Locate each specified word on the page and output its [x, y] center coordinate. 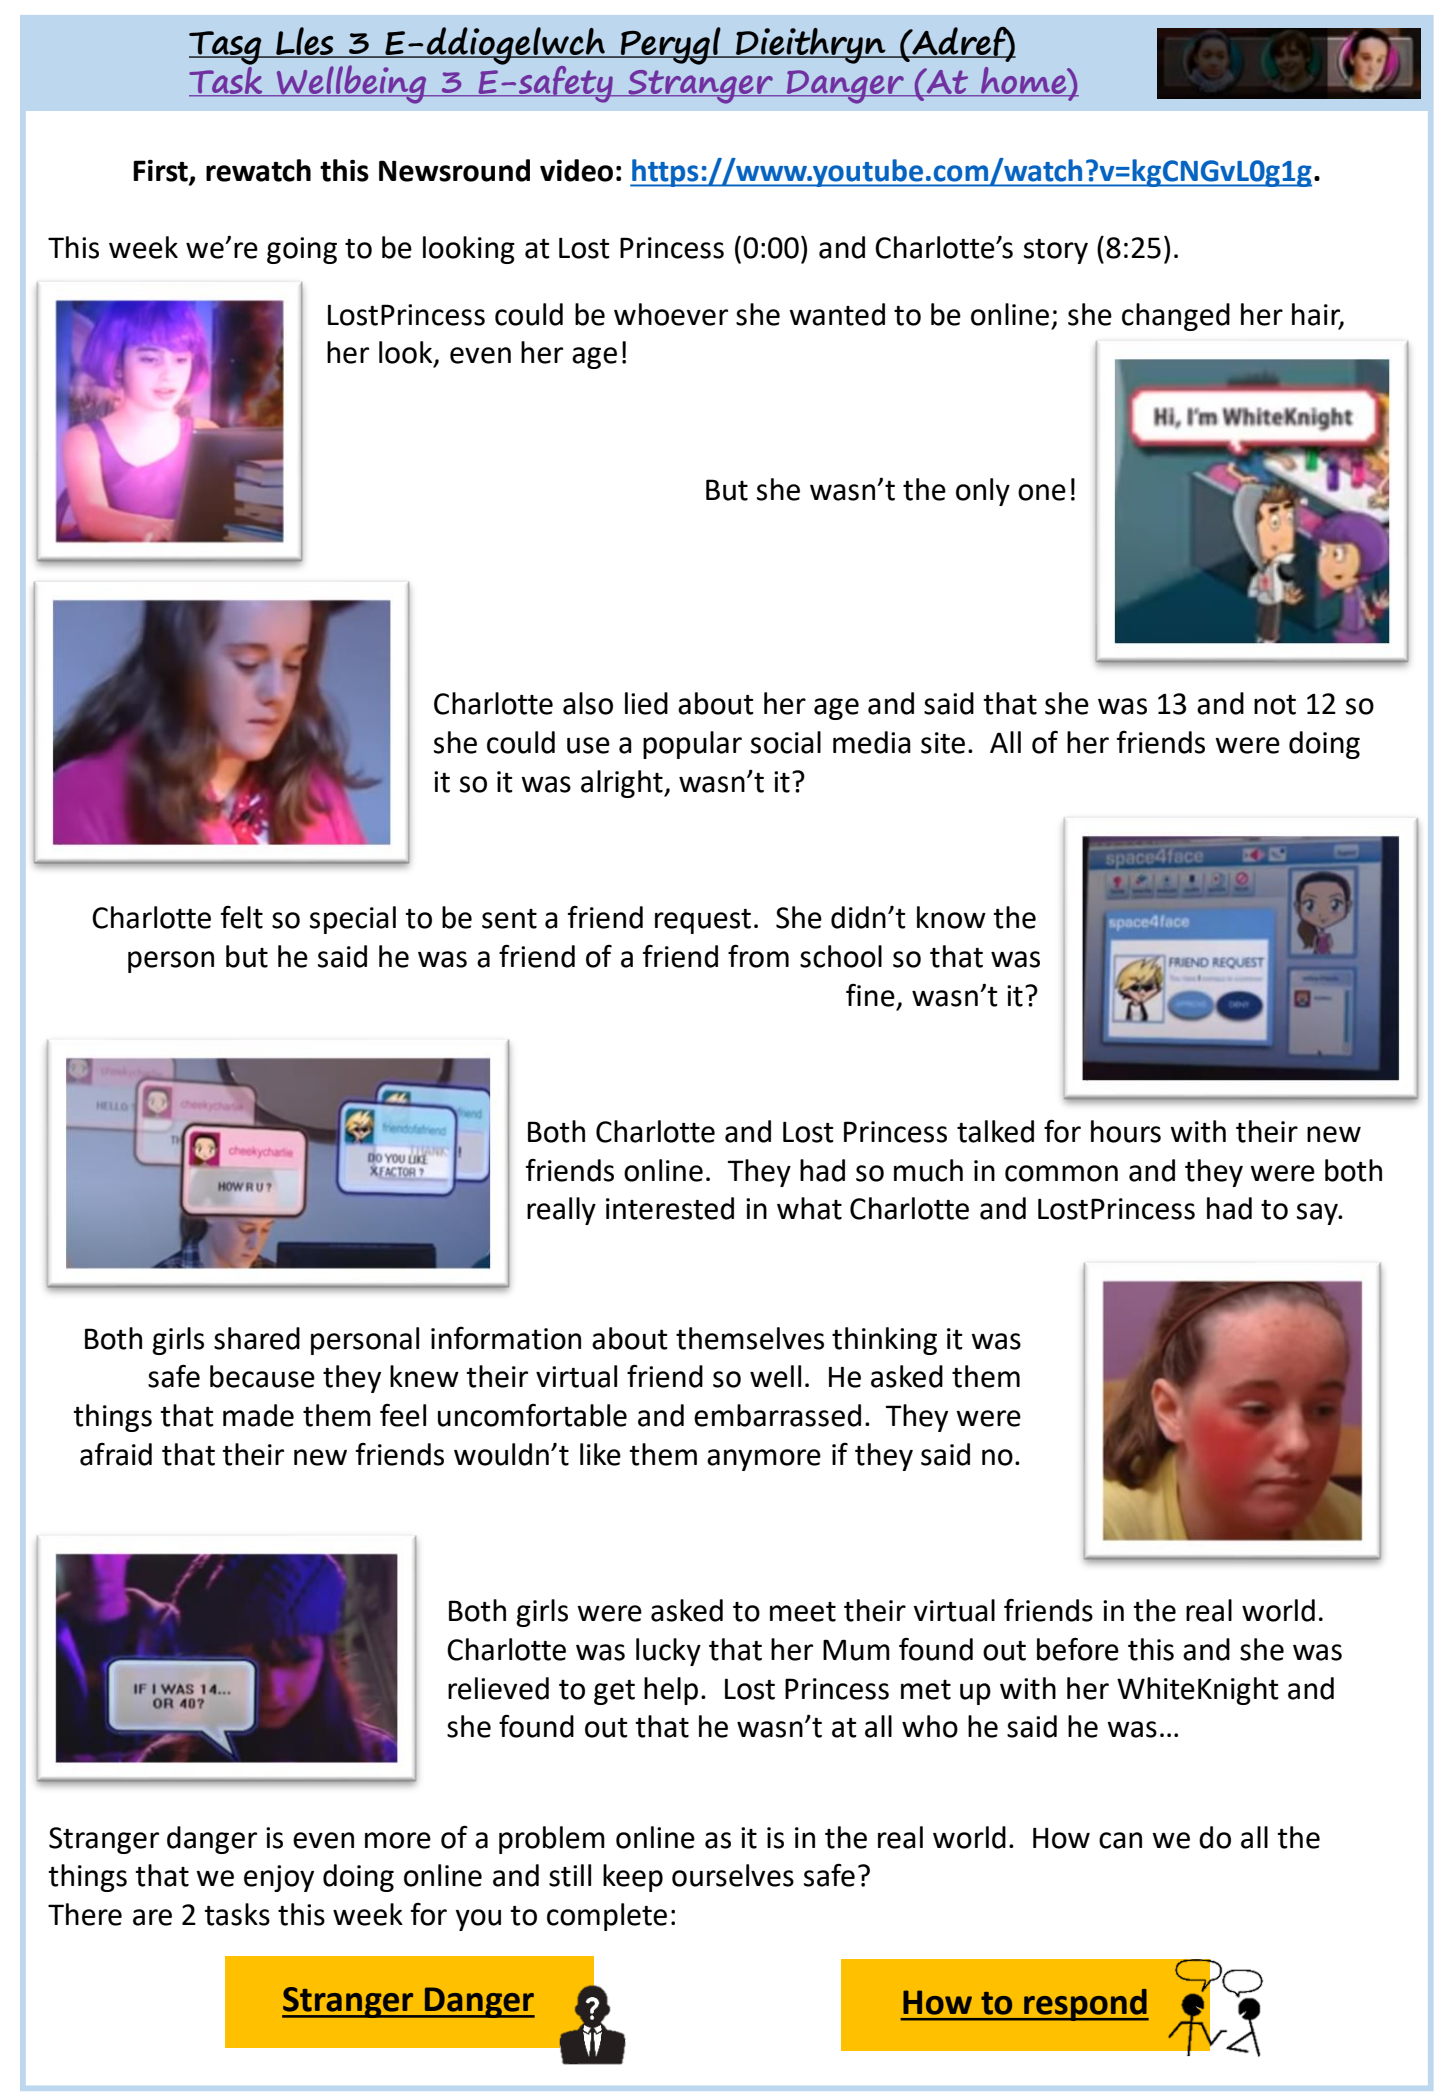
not [1275, 705]
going [302, 250]
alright [623, 784]
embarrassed [777, 1415]
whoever [671, 314]
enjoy [279, 1878]
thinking [884, 1341]
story [1056, 251]
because [262, 1376]
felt [242, 917]
